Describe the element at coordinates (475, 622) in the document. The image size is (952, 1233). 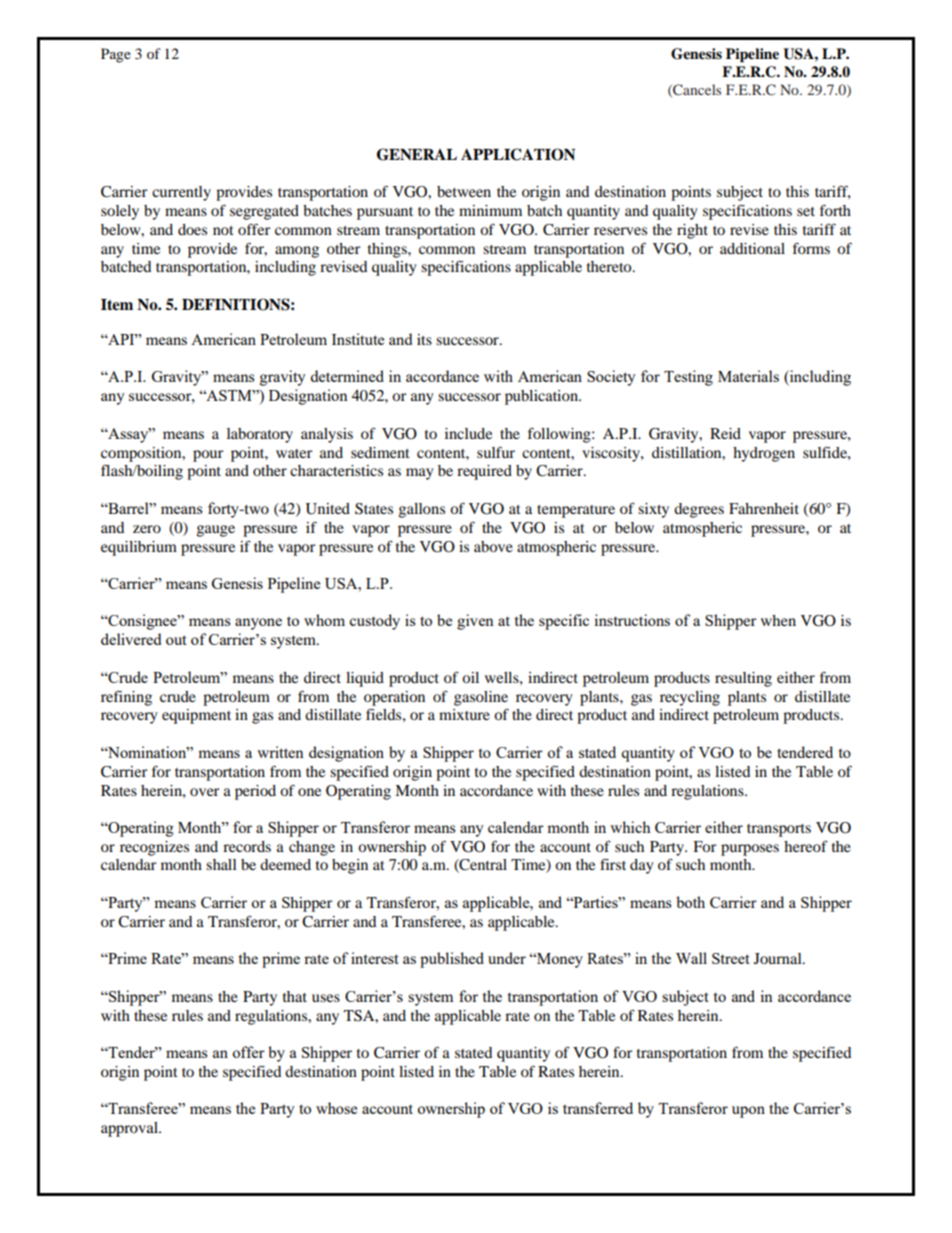
I see `given` at that location.
